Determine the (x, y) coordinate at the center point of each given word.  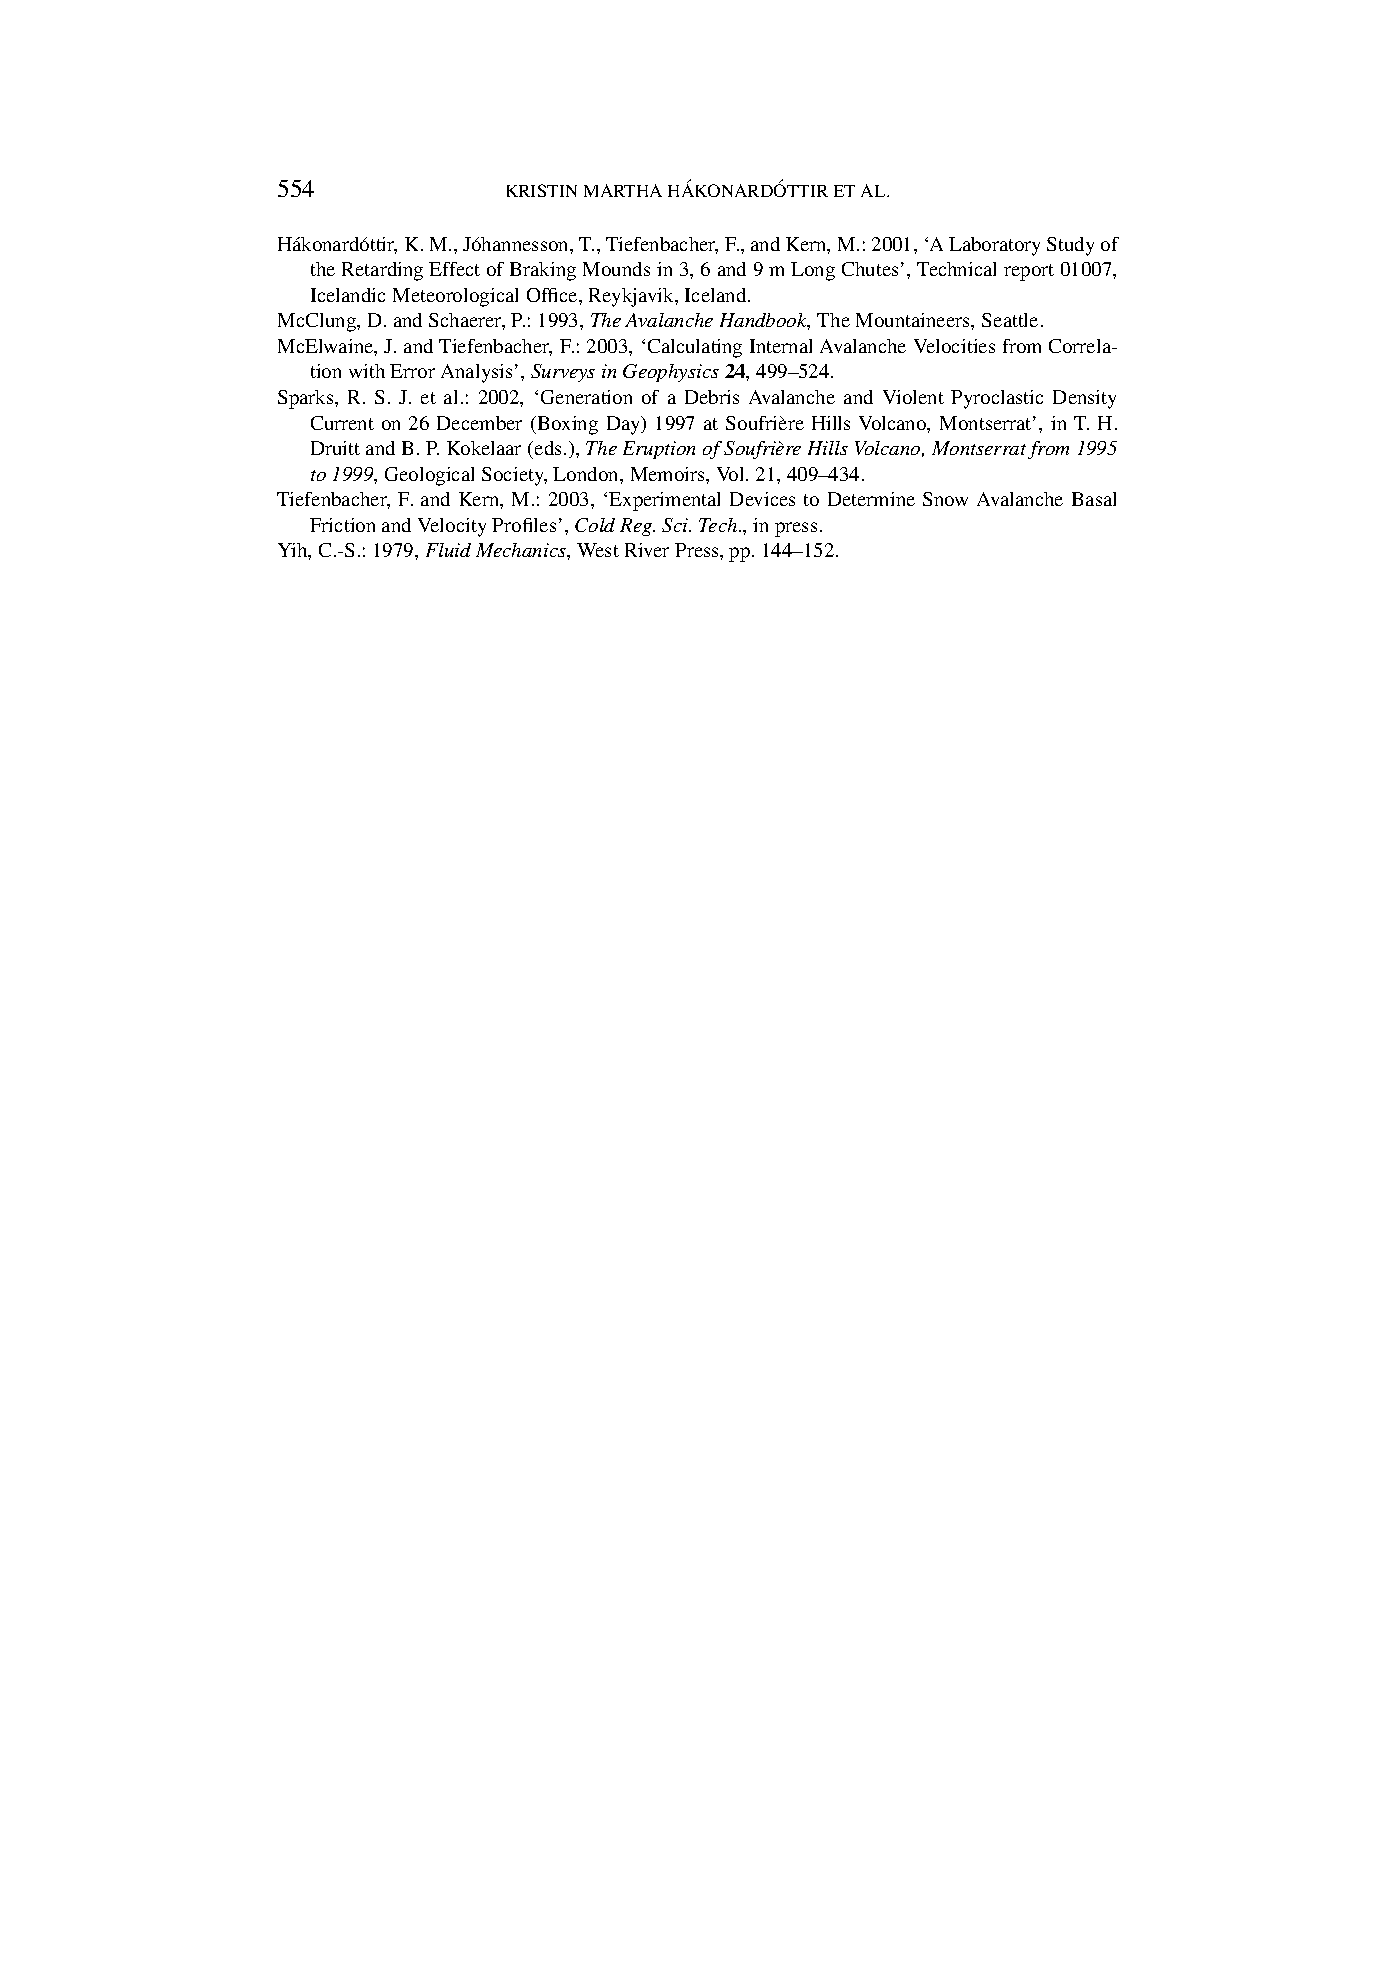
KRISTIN (542, 190)
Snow (945, 499)
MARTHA (623, 190)
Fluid (448, 550)
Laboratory (994, 246)
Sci (676, 525)
